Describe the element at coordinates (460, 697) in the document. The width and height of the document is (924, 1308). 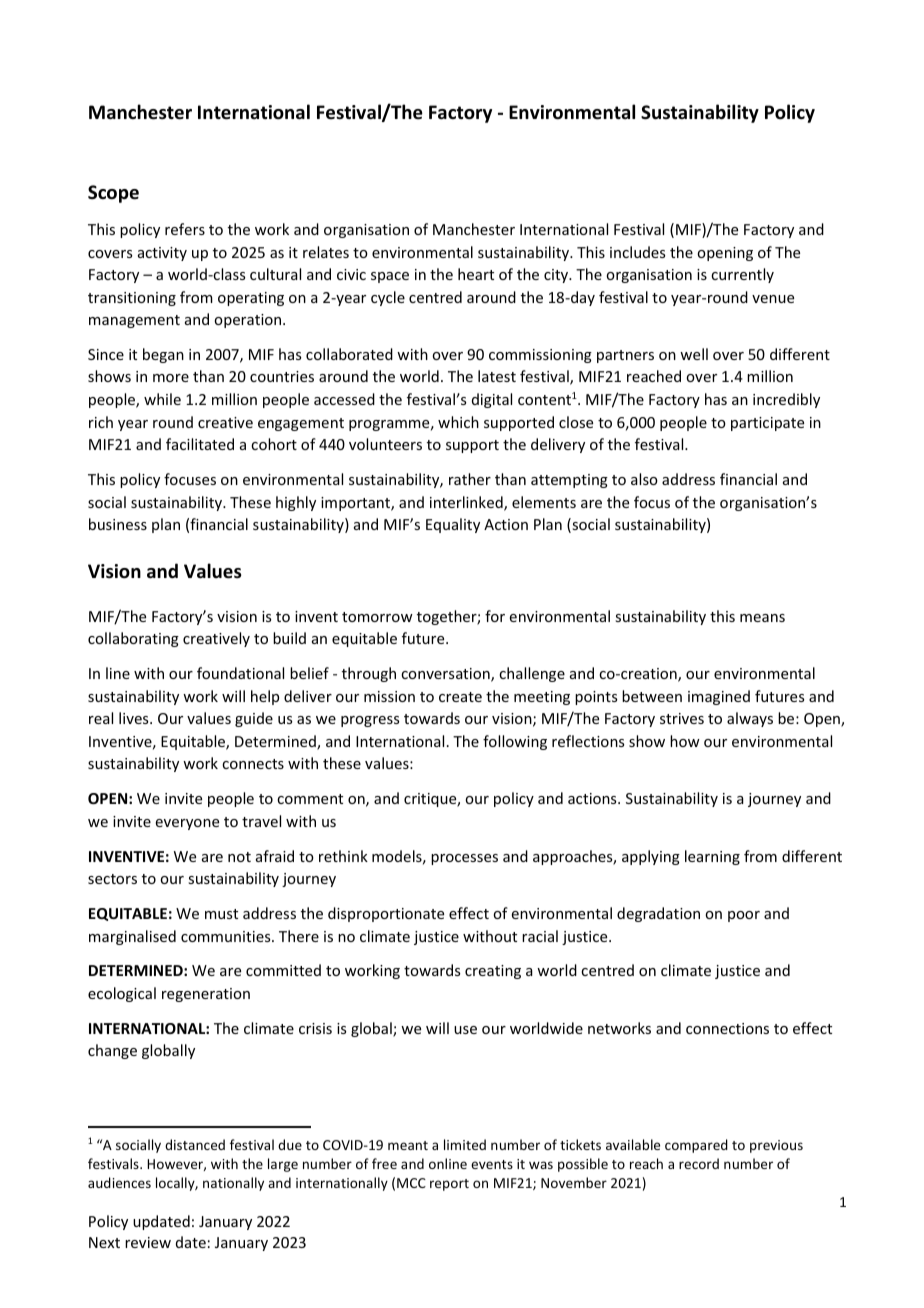
I see `create` at that location.
